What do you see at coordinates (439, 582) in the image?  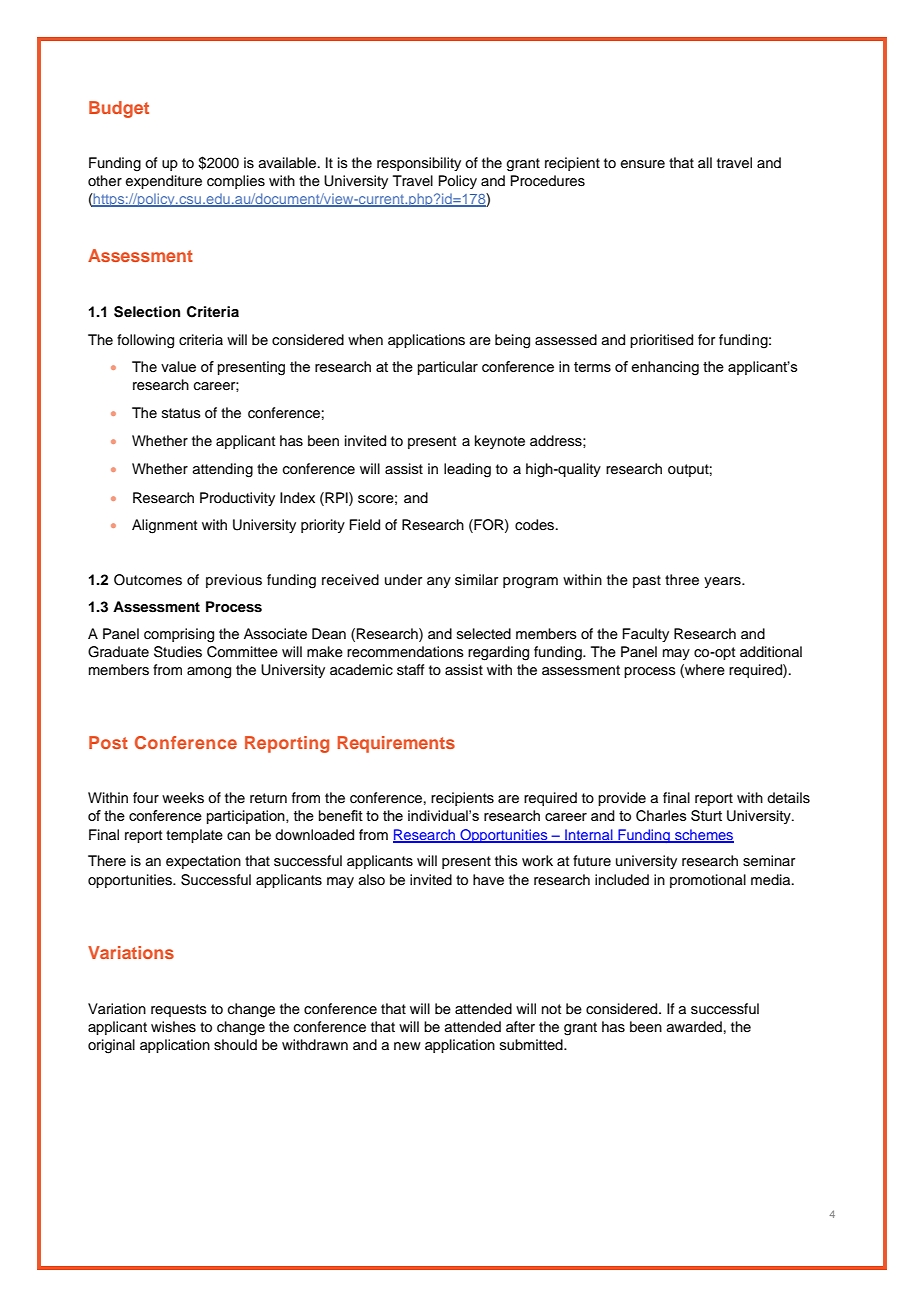 I see `any` at bounding box center [439, 582].
